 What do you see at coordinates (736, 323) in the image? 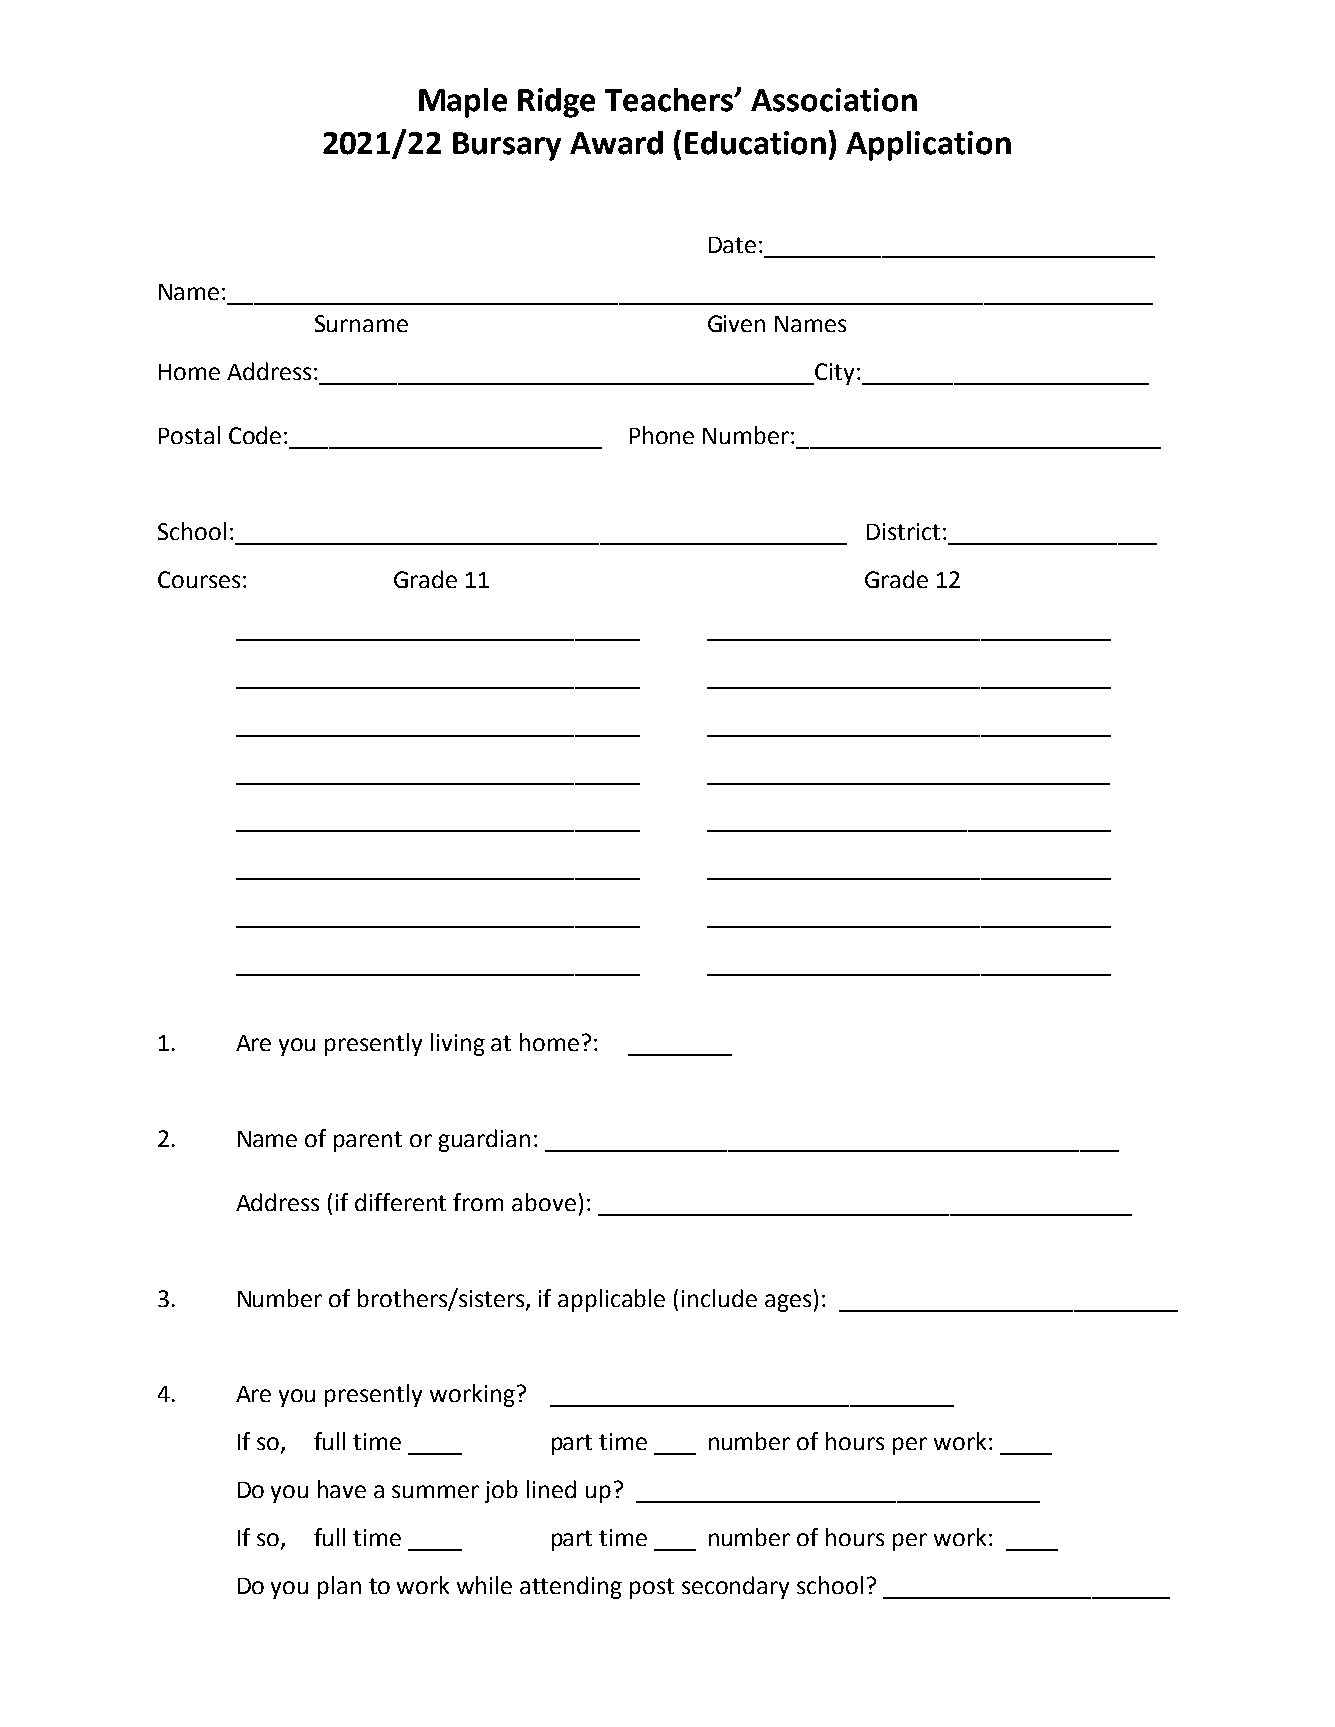
I see `Given` at bounding box center [736, 323].
